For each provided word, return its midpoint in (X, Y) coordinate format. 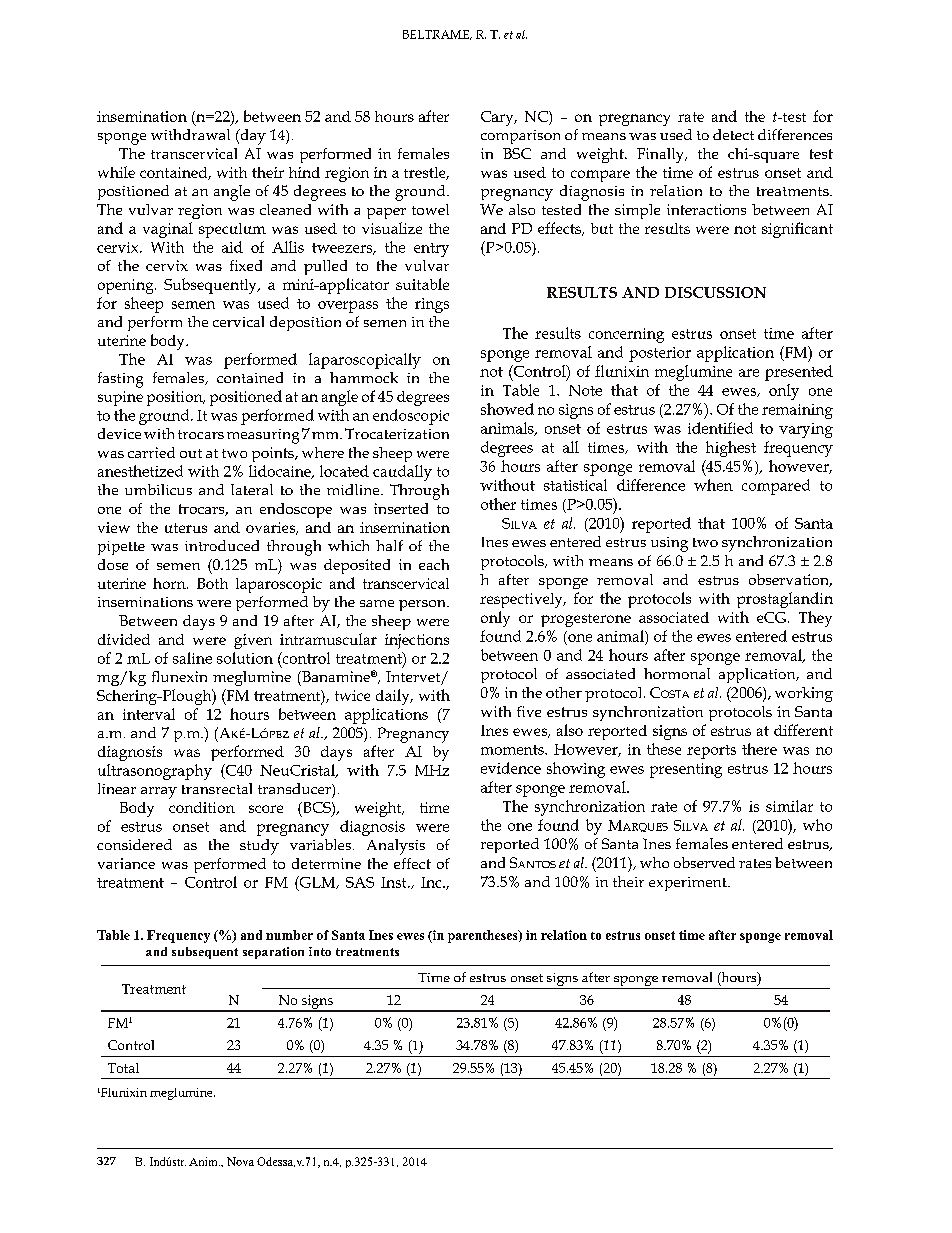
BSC (517, 153)
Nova (240, 1161)
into (320, 951)
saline (192, 658)
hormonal (677, 673)
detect (733, 134)
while (116, 172)
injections (417, 641)
